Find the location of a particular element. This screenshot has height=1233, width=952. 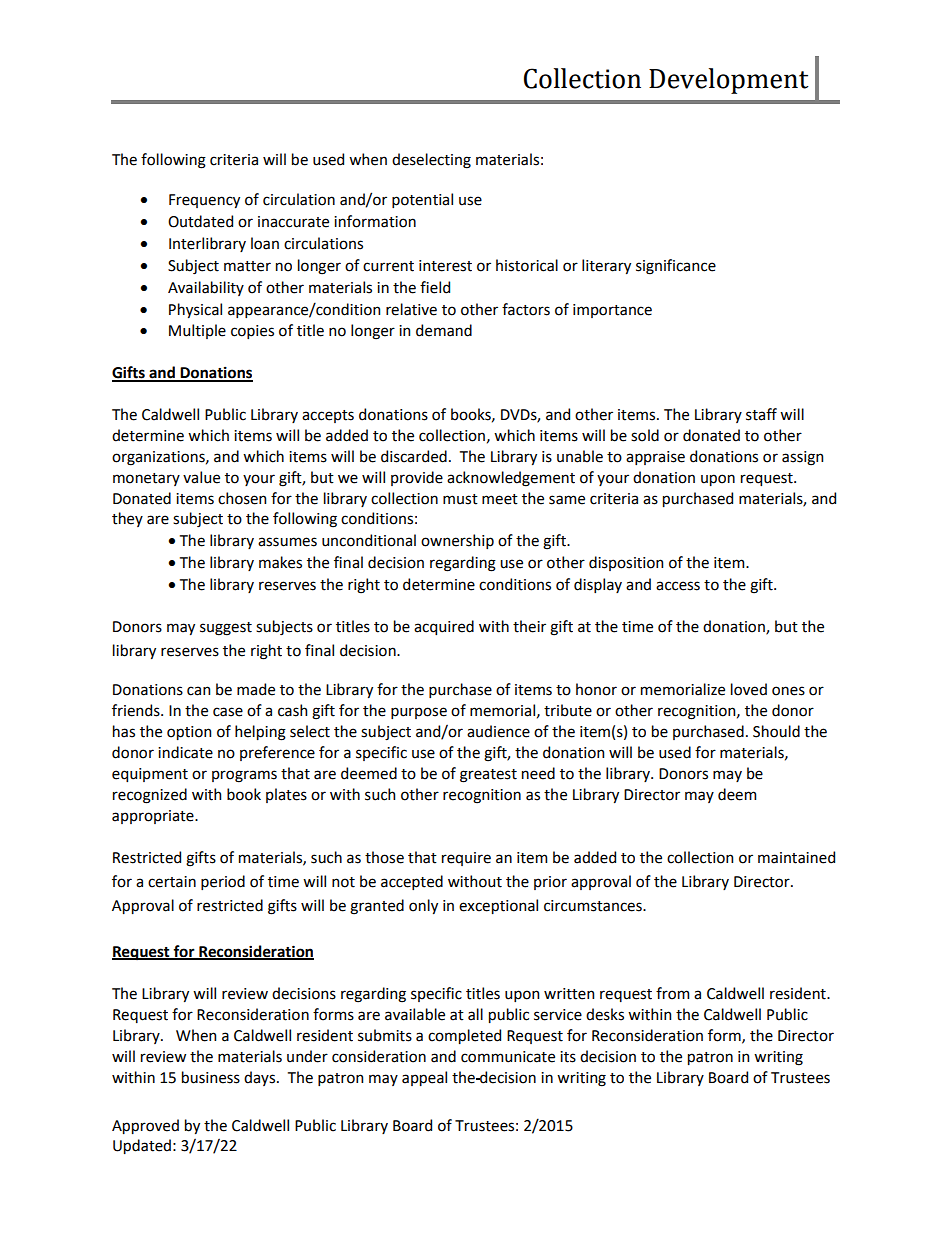

access is located at coordinates (678, 586).
